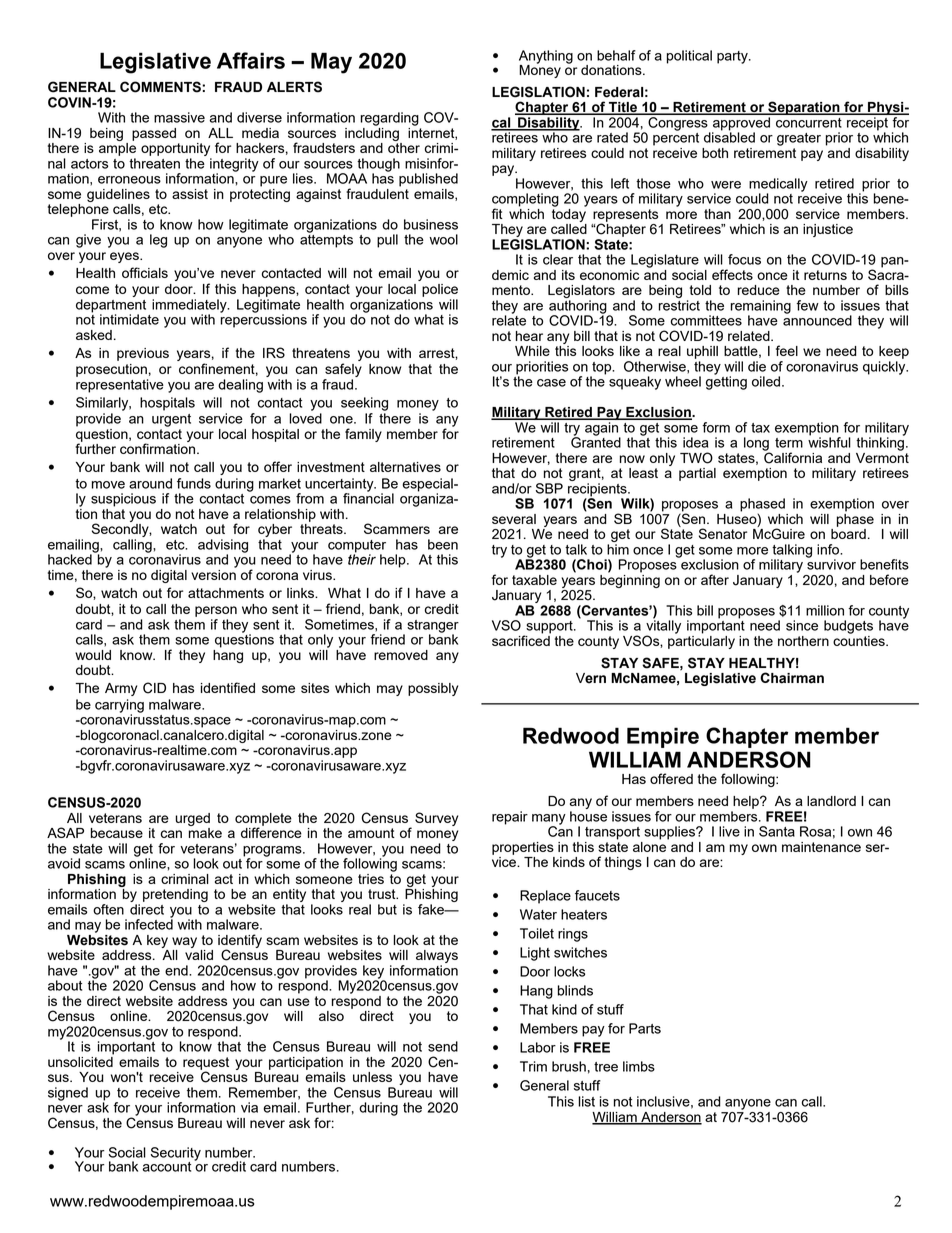  Describe the element at coordinates (821, 847) in the screenshot. I see `maintenance` at that location.
